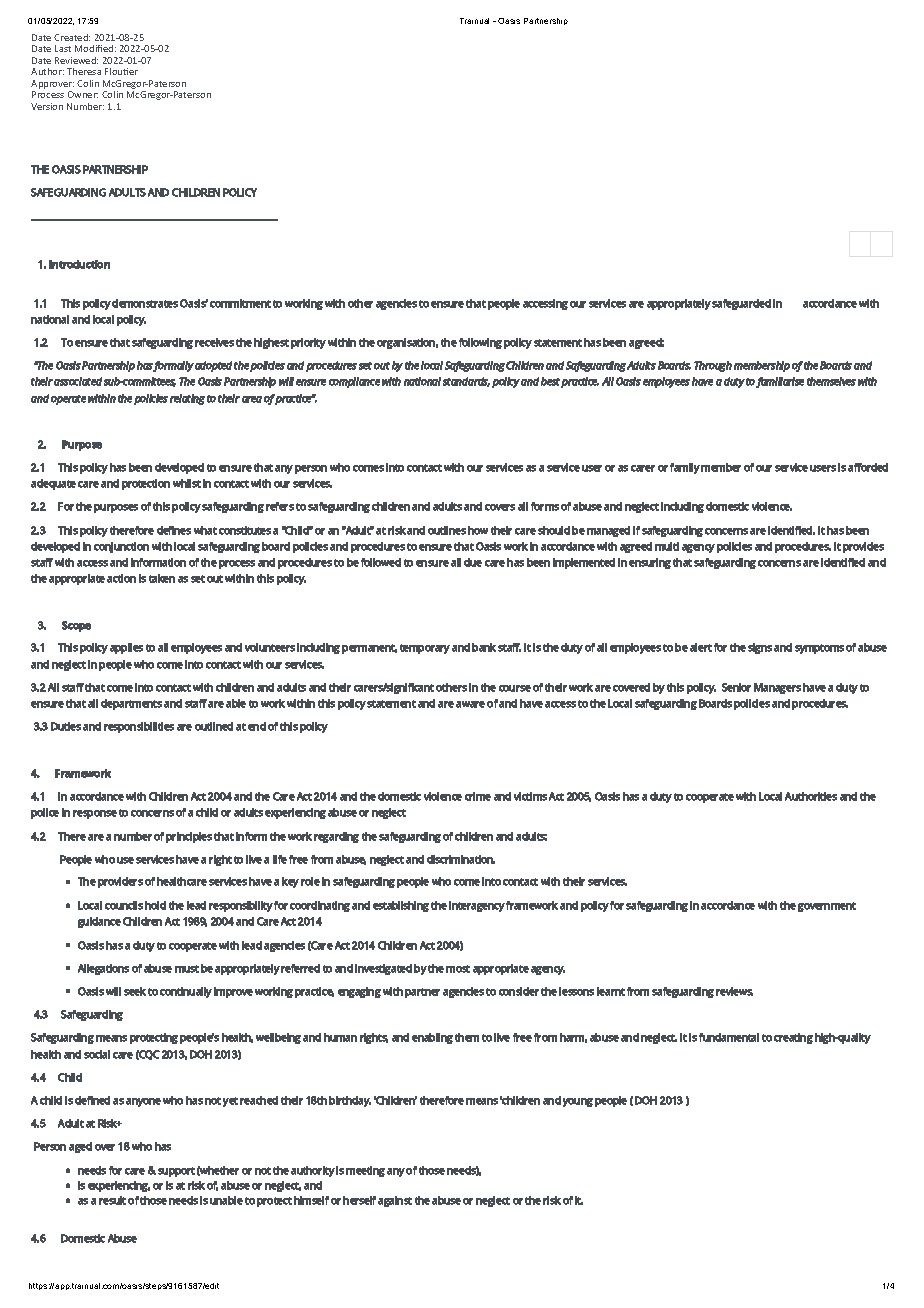 The image size is (924, 1308). Describe the element at coordinates (83, 94) in the image. I see `Owner` at that location.
